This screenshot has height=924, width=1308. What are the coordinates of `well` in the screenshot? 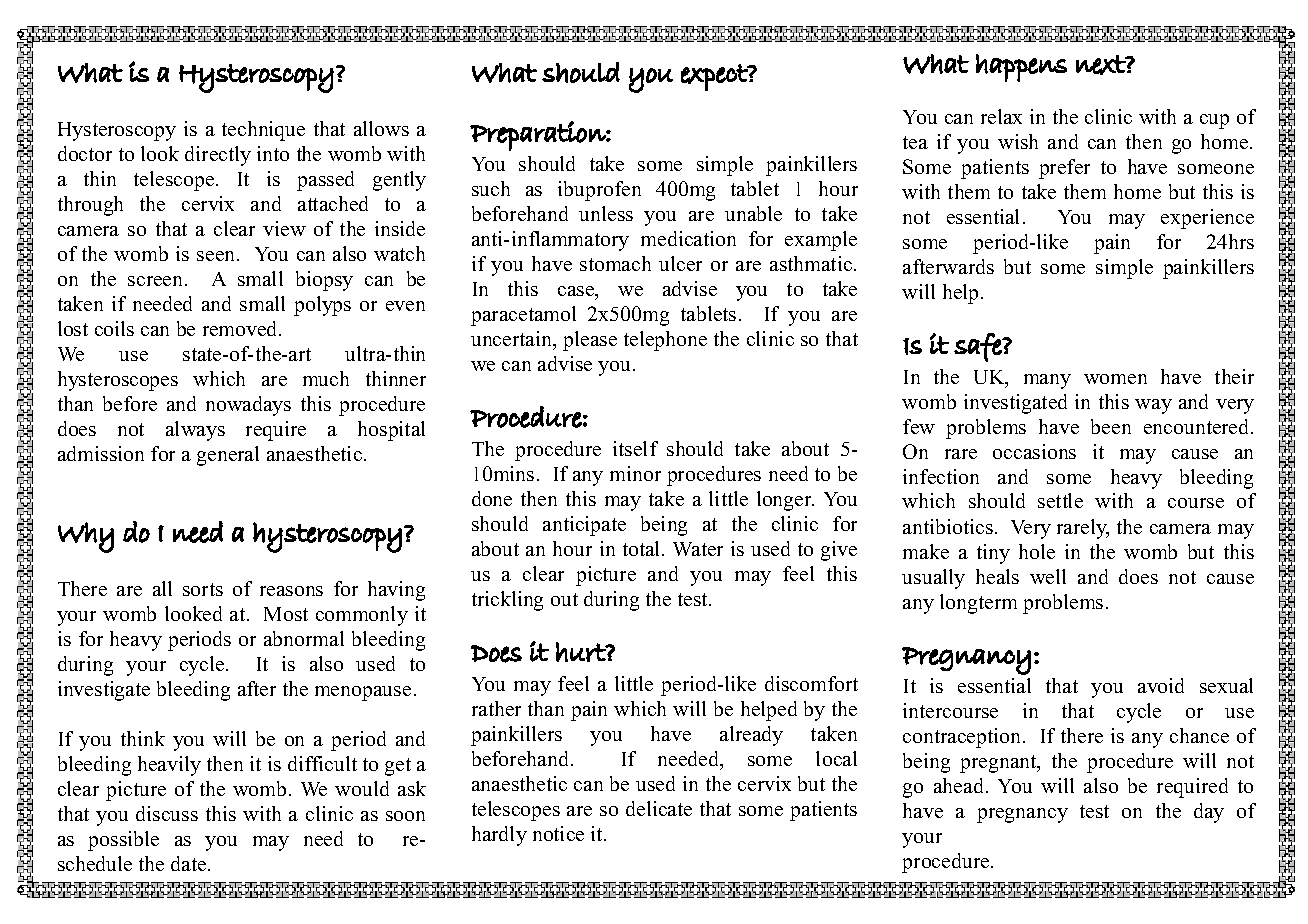 It's located at (1048, 576).
